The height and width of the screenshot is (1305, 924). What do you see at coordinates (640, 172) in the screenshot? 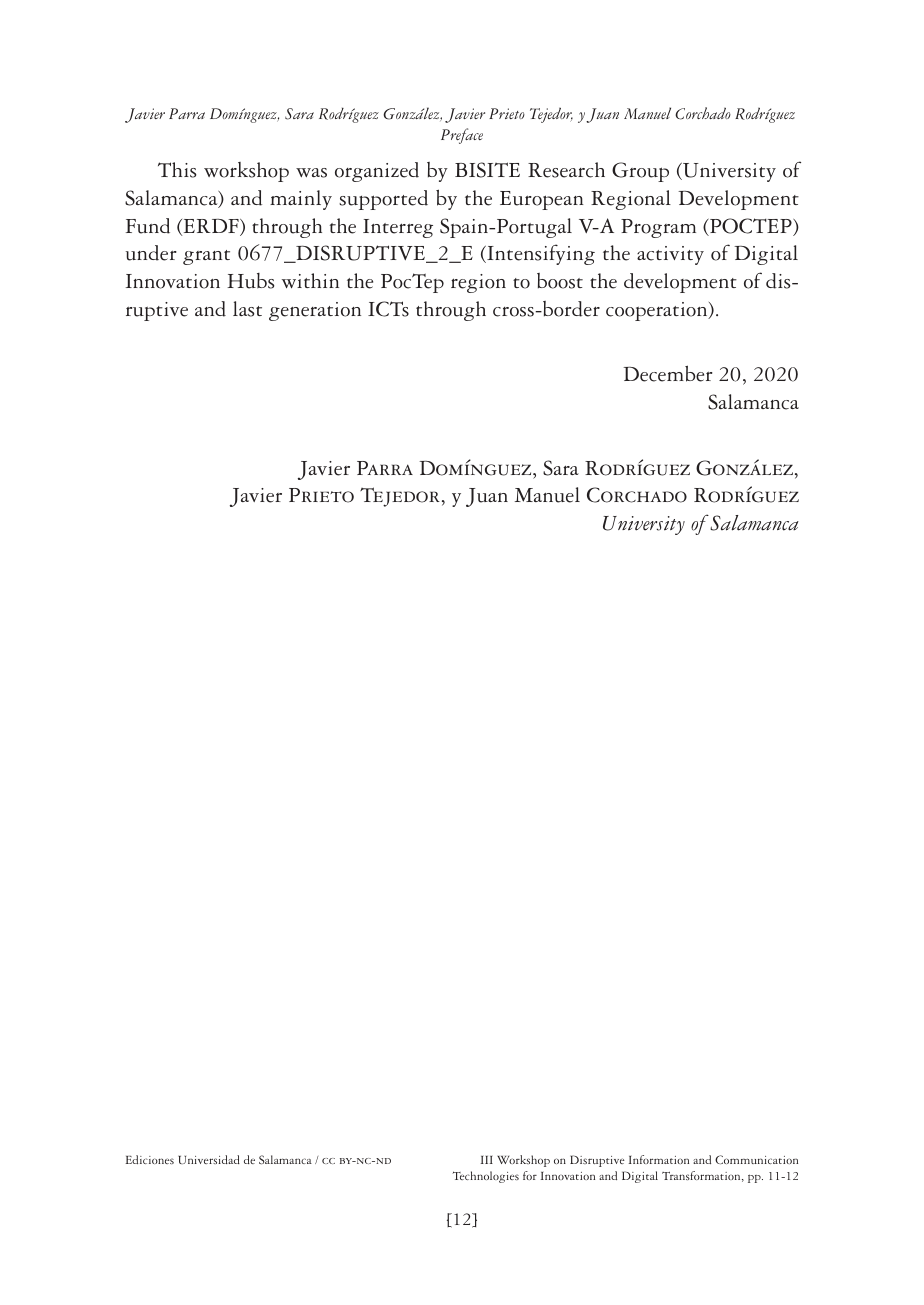
I see `Group` at bounding box center [640, 172].
